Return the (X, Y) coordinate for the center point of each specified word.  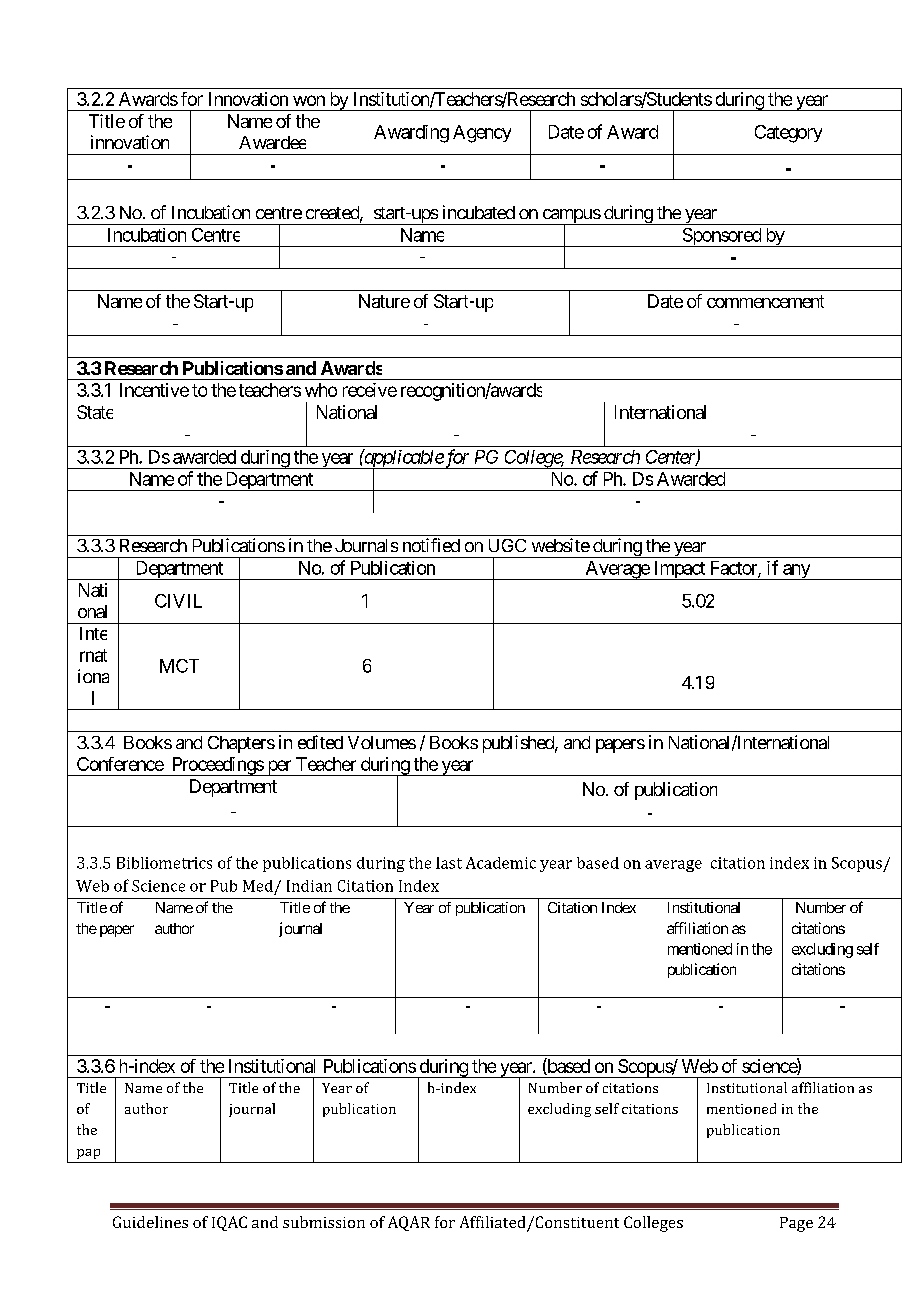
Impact (679, 570)
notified (431, 545)
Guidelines (150, 1222)
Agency (482, 134)
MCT (179, 666)
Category (788, 134)
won (309, 100)
